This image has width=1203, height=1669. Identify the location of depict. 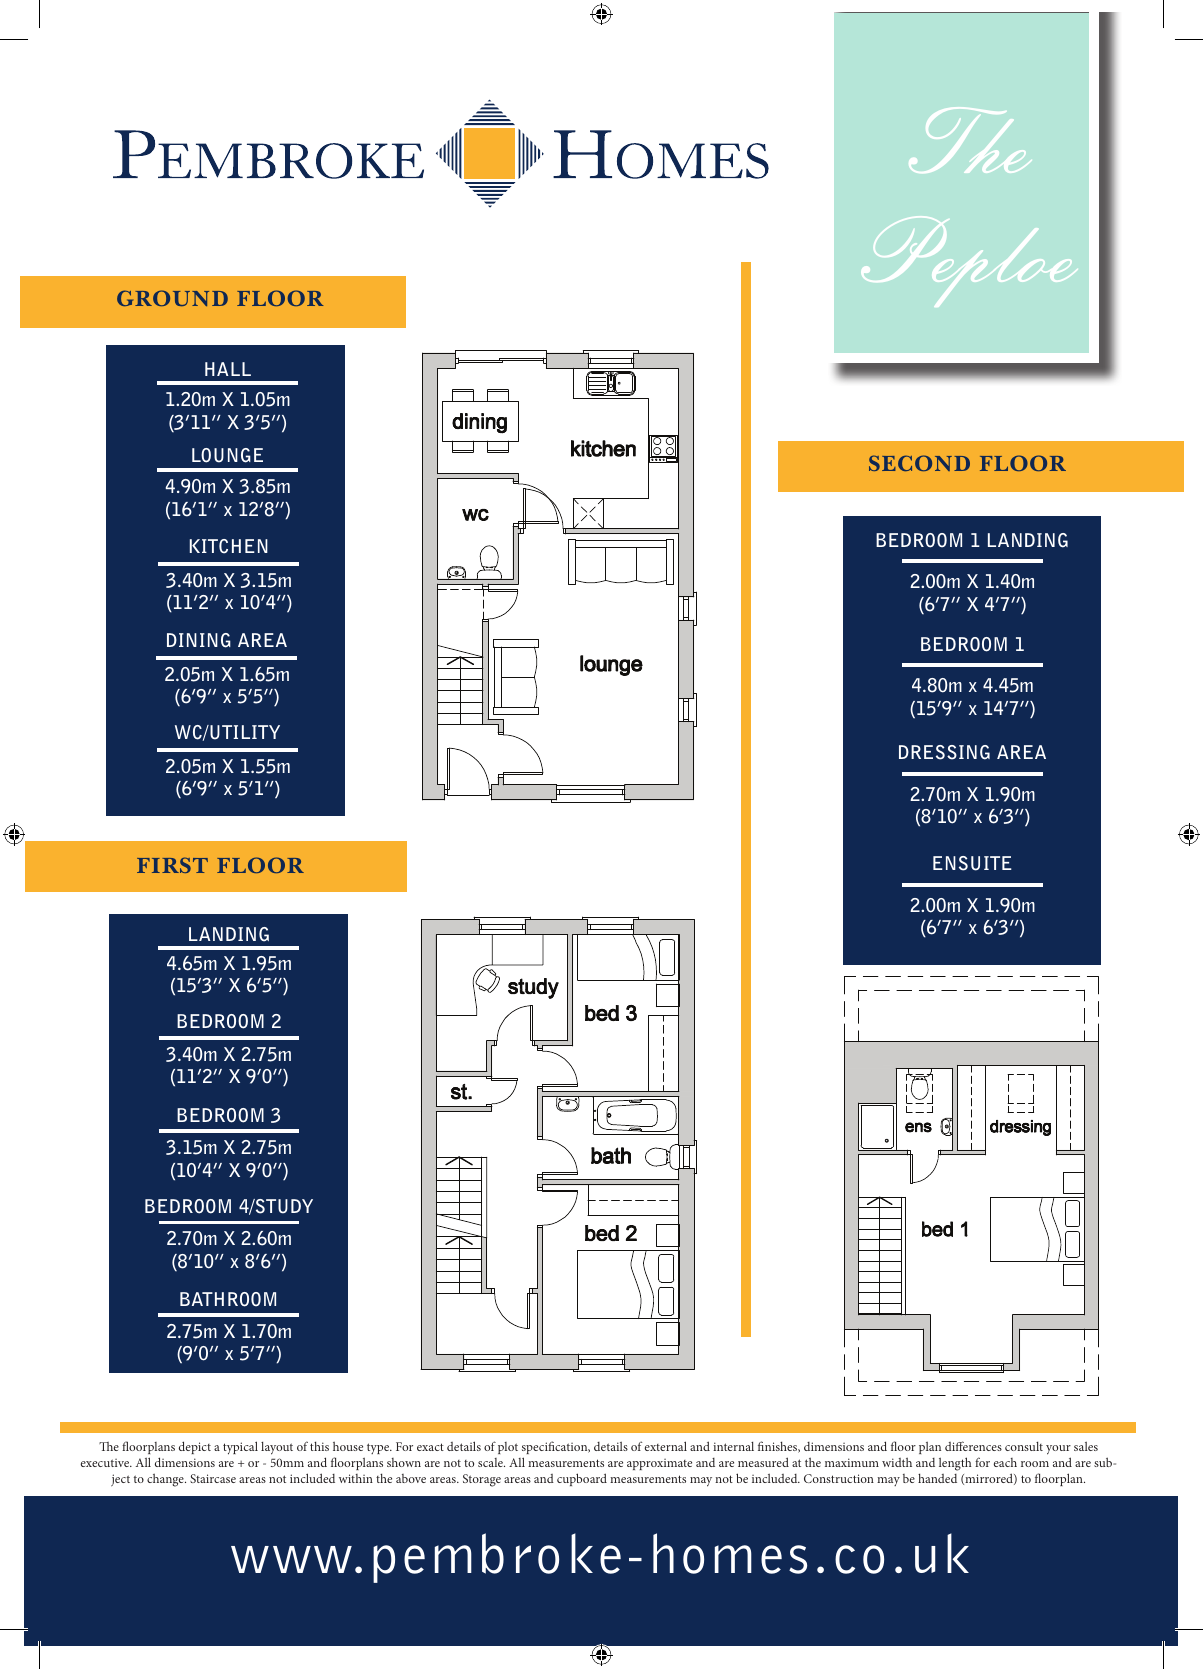
(195, 1447).
